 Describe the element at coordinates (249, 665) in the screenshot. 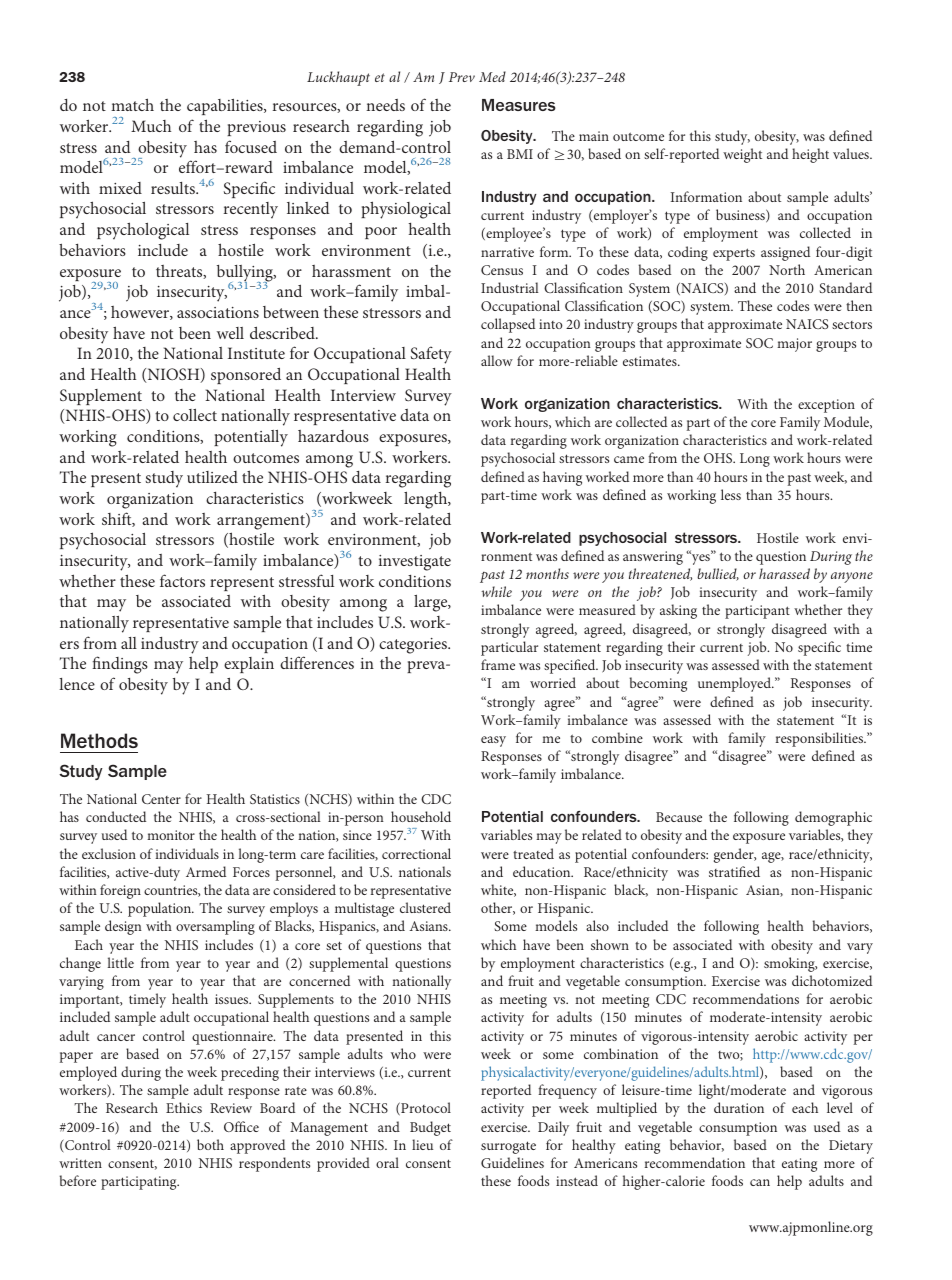

I see `explain` at that location.
